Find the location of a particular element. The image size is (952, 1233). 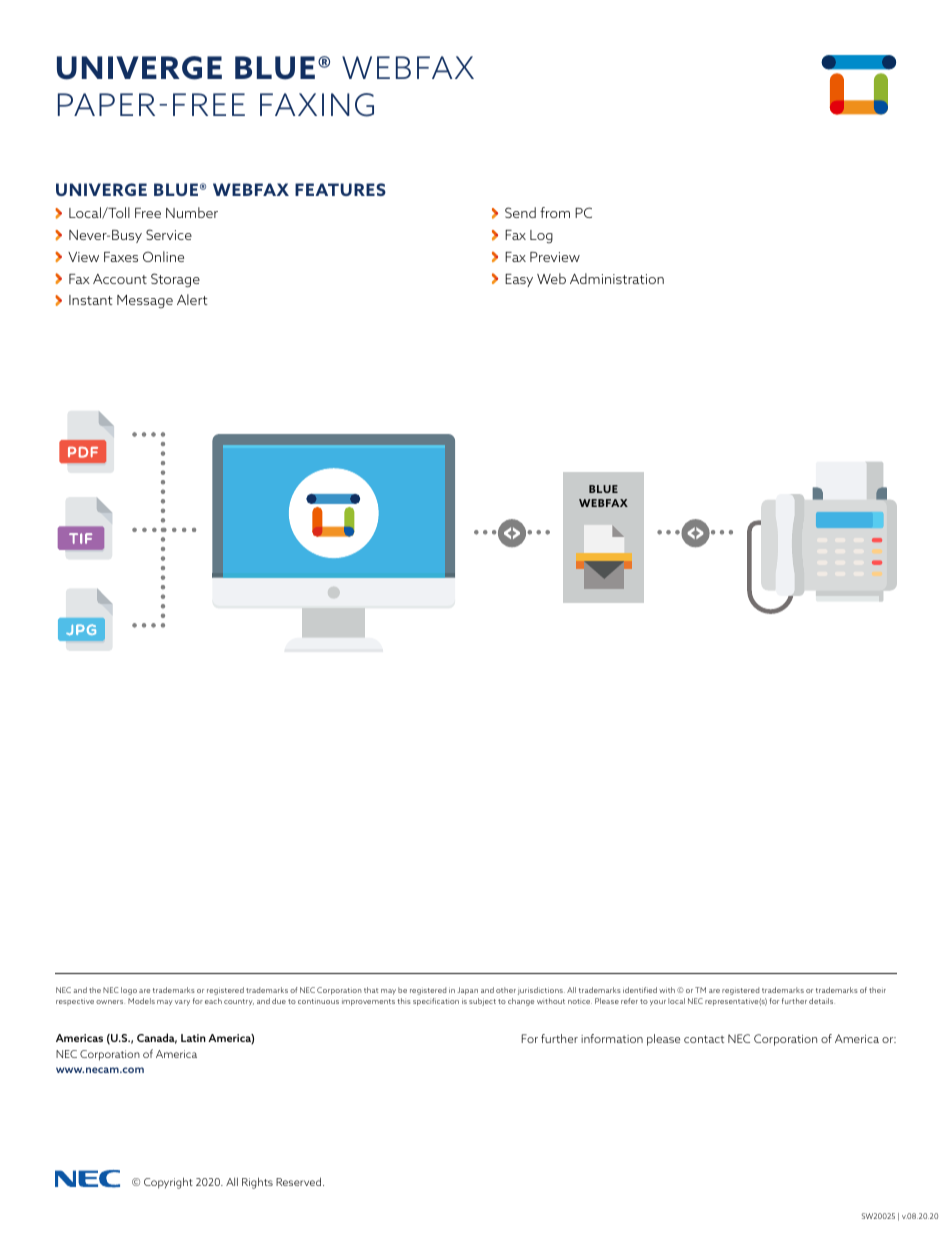

Alert is located at coordinates (192, 299).
